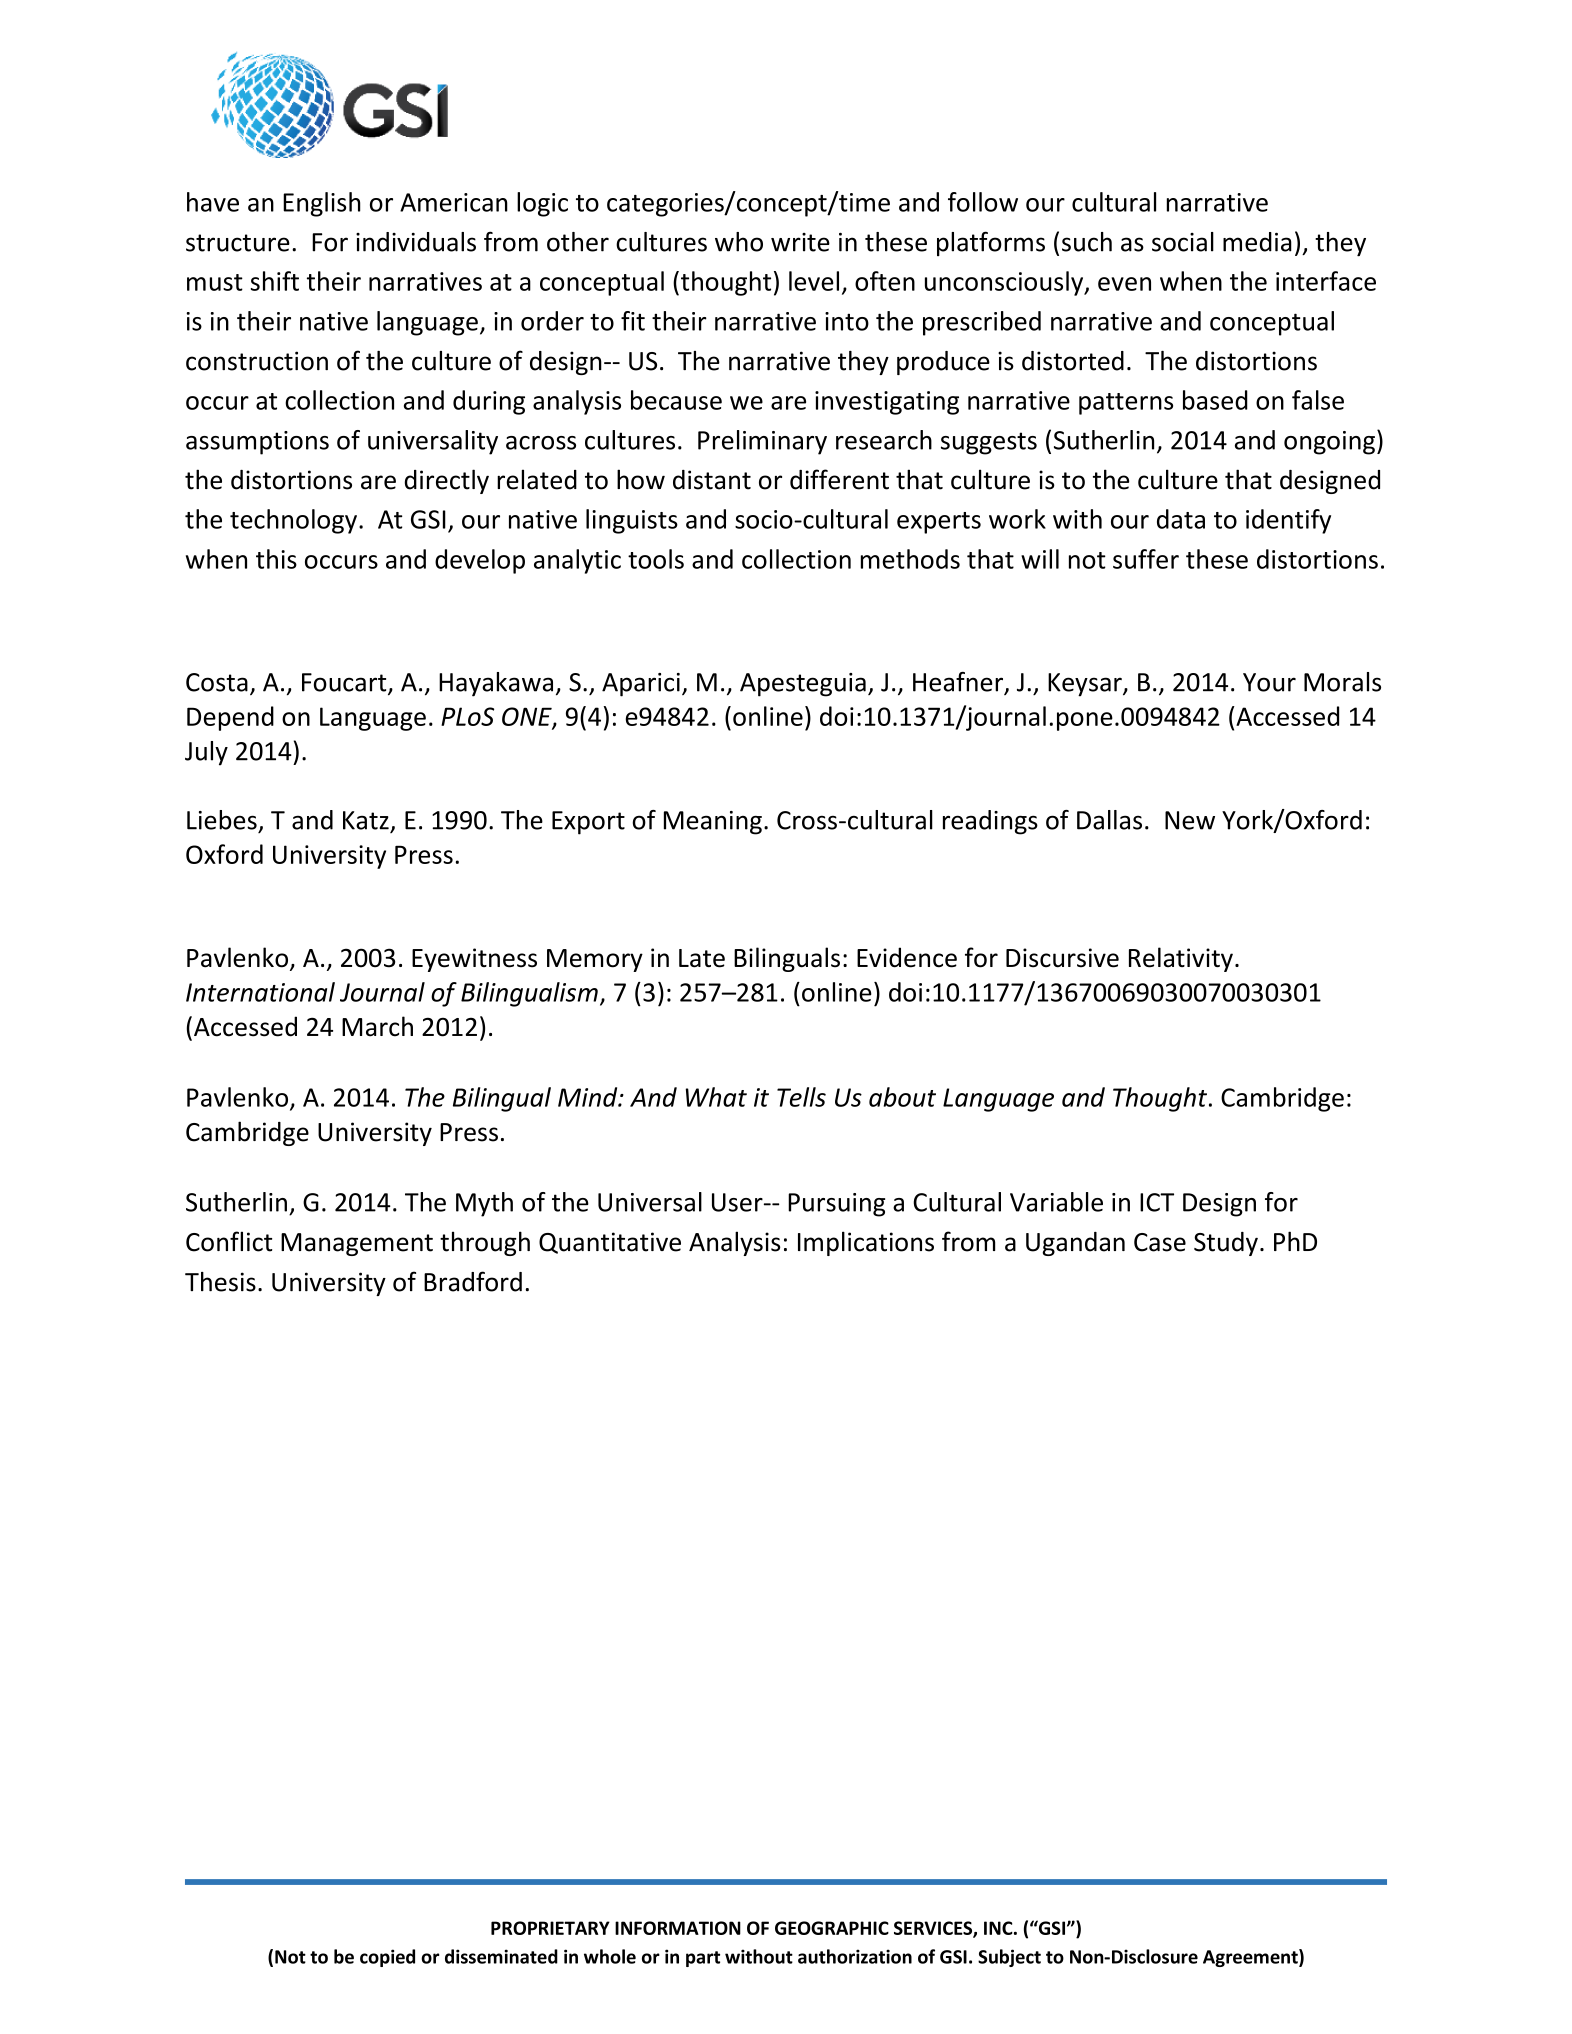 The width and height of the document is (1572, 2034). Describe the element at coordinates (366, 820) in the document. I see `Katz` at that location.
